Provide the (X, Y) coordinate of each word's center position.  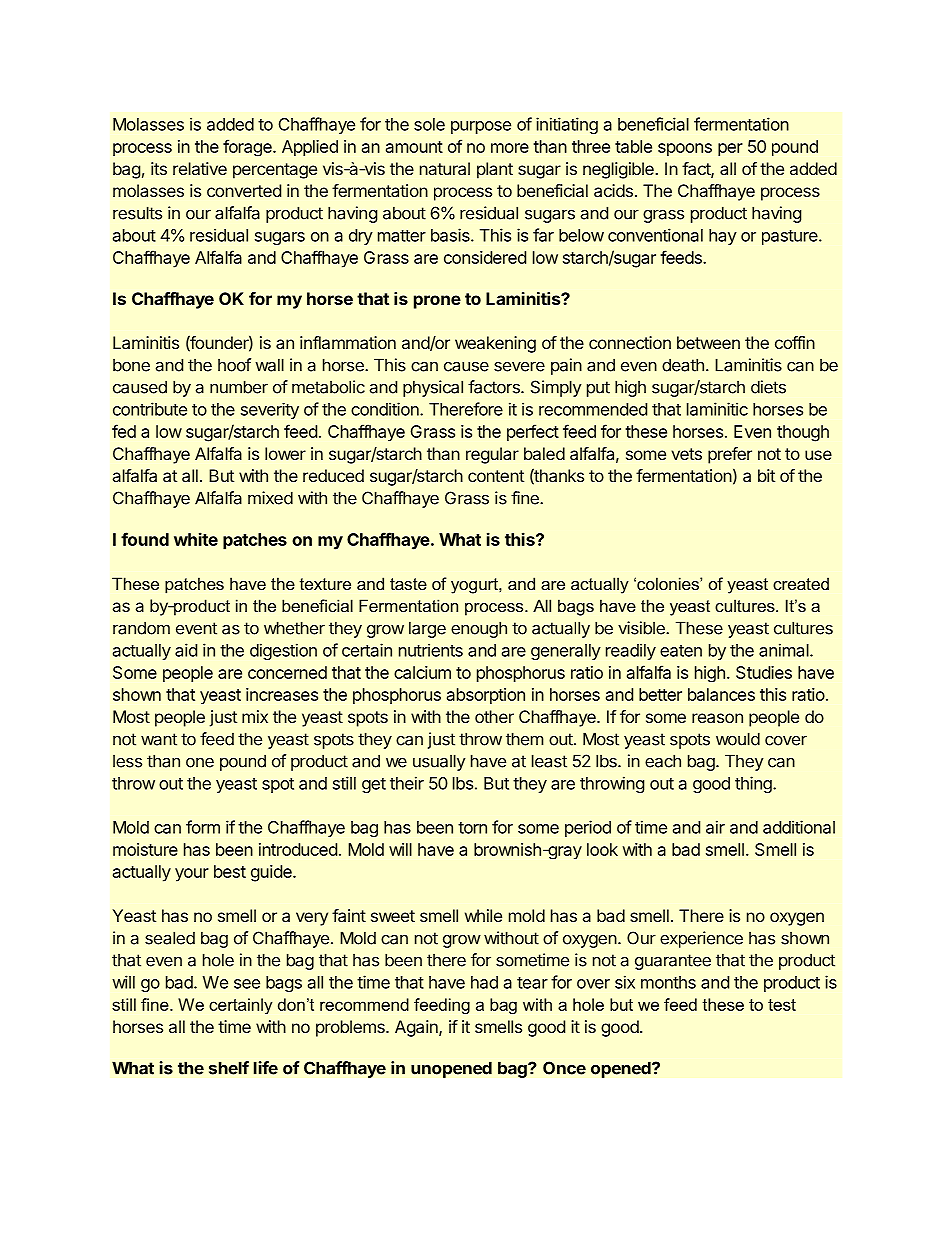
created (801, 583)
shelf (229, 1068)
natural (445, 168)
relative (200, 168)
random (141, 628)
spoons (685, 149)
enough (479, 629)
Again (417, 1028)
